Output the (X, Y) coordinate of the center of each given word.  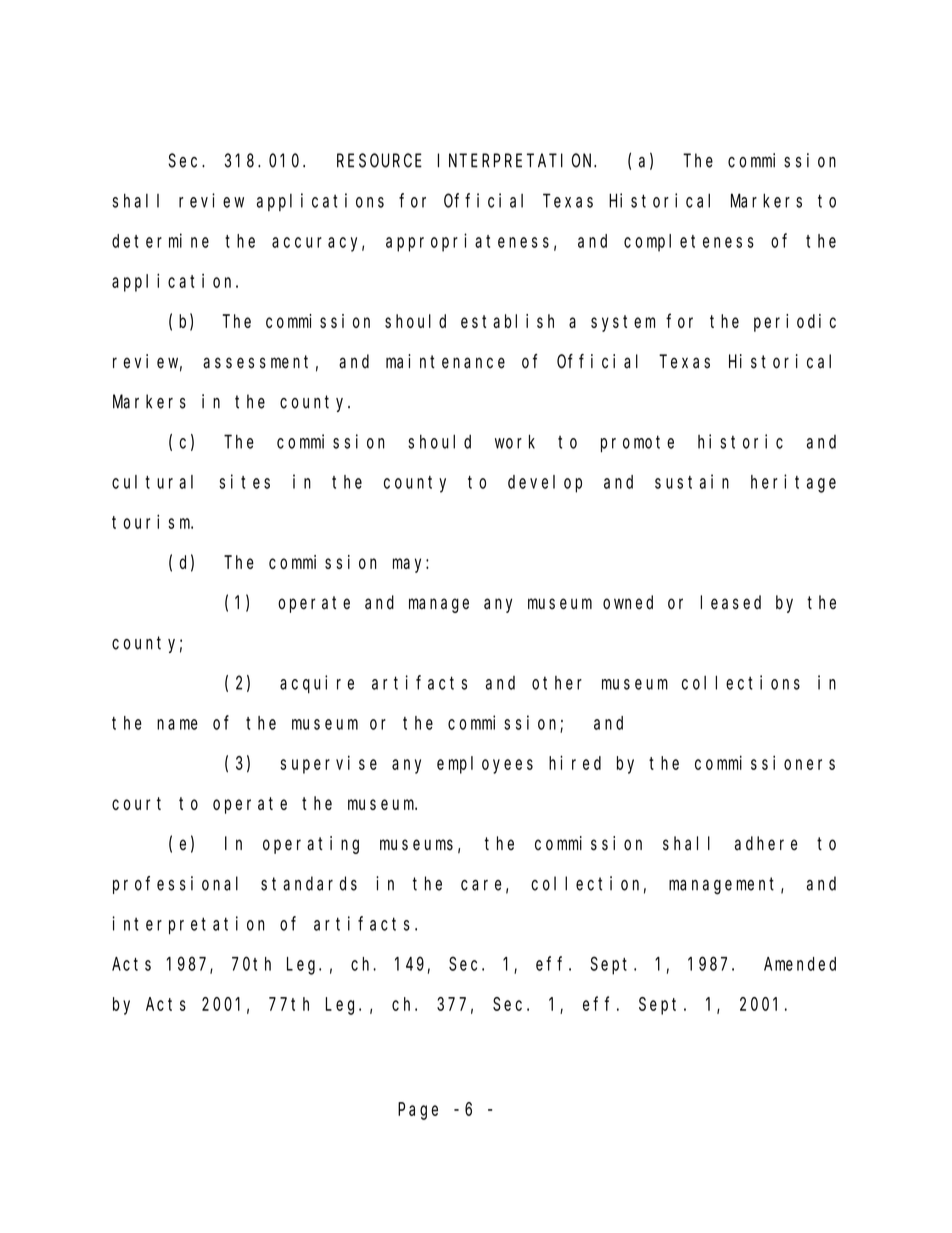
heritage (793, 483)
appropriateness (467, 242)
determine (160, 240)
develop (545, 484)
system (623, 323)
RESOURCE (379, 161)
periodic (795, 323)
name (177, 724)
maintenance (445, 361)
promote (637, 444)
